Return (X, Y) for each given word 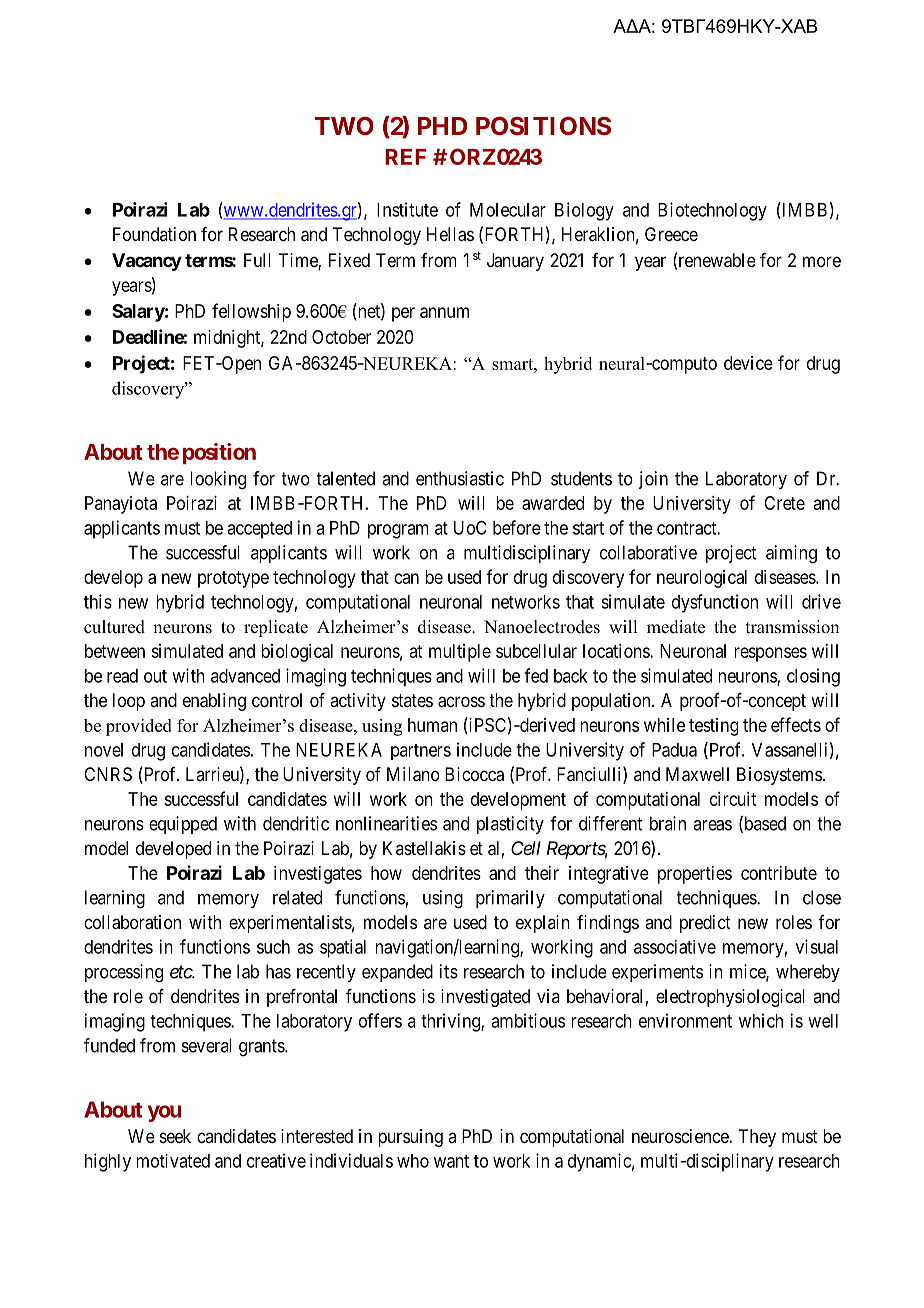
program (398, 531)
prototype (233, 579)
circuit (733, 799)
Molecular (508, 210)
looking (218, 480)
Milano (413, 774)
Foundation (154, 234)
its (449, 971)
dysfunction (715, 603)
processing (124, 973)
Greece (671, 234)
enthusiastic (460, 478)
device (748, 363)
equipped (183, 825)
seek (175, 1136)
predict (705, 924)
